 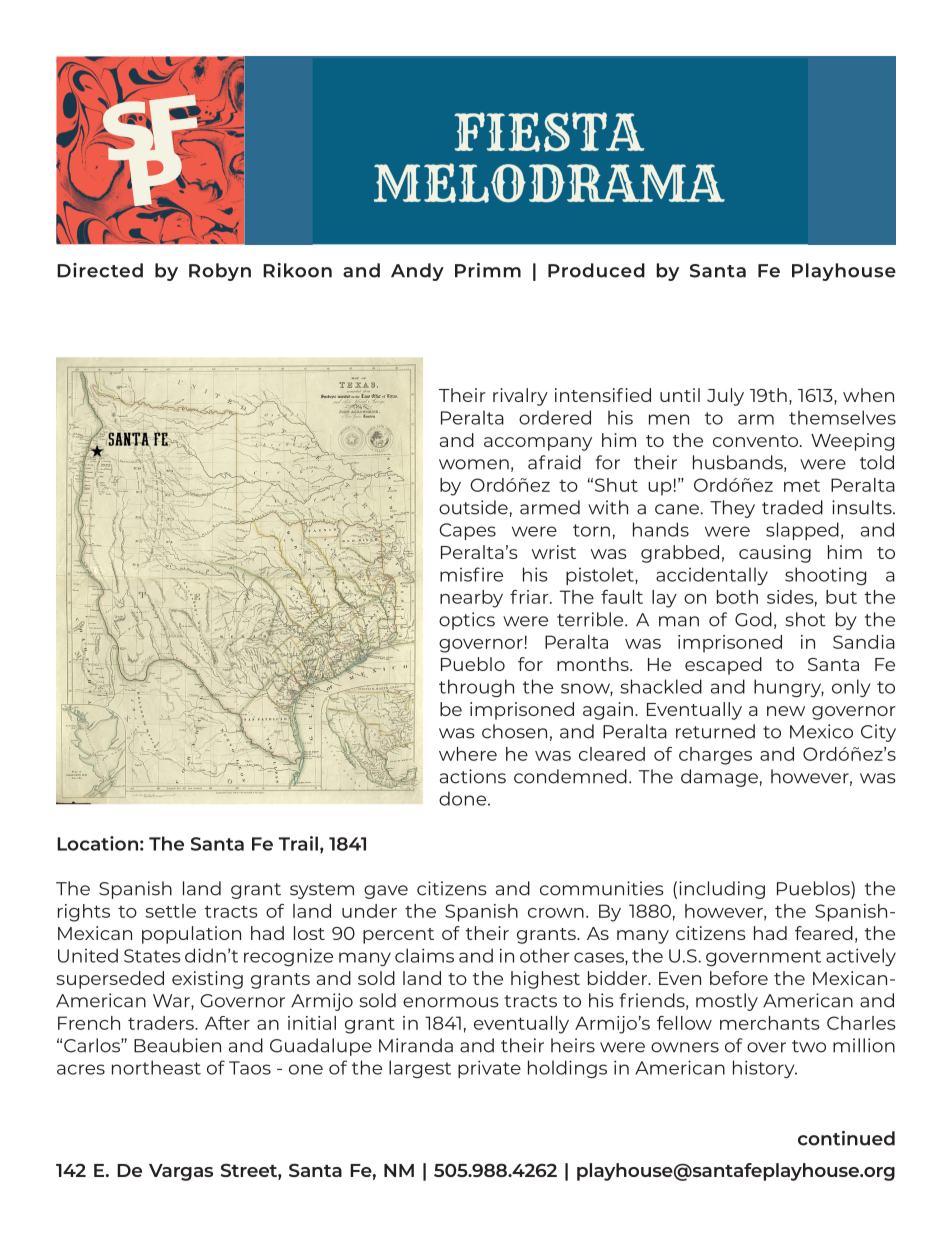 I want to click on Robyn, so click(x=220, y=272).
